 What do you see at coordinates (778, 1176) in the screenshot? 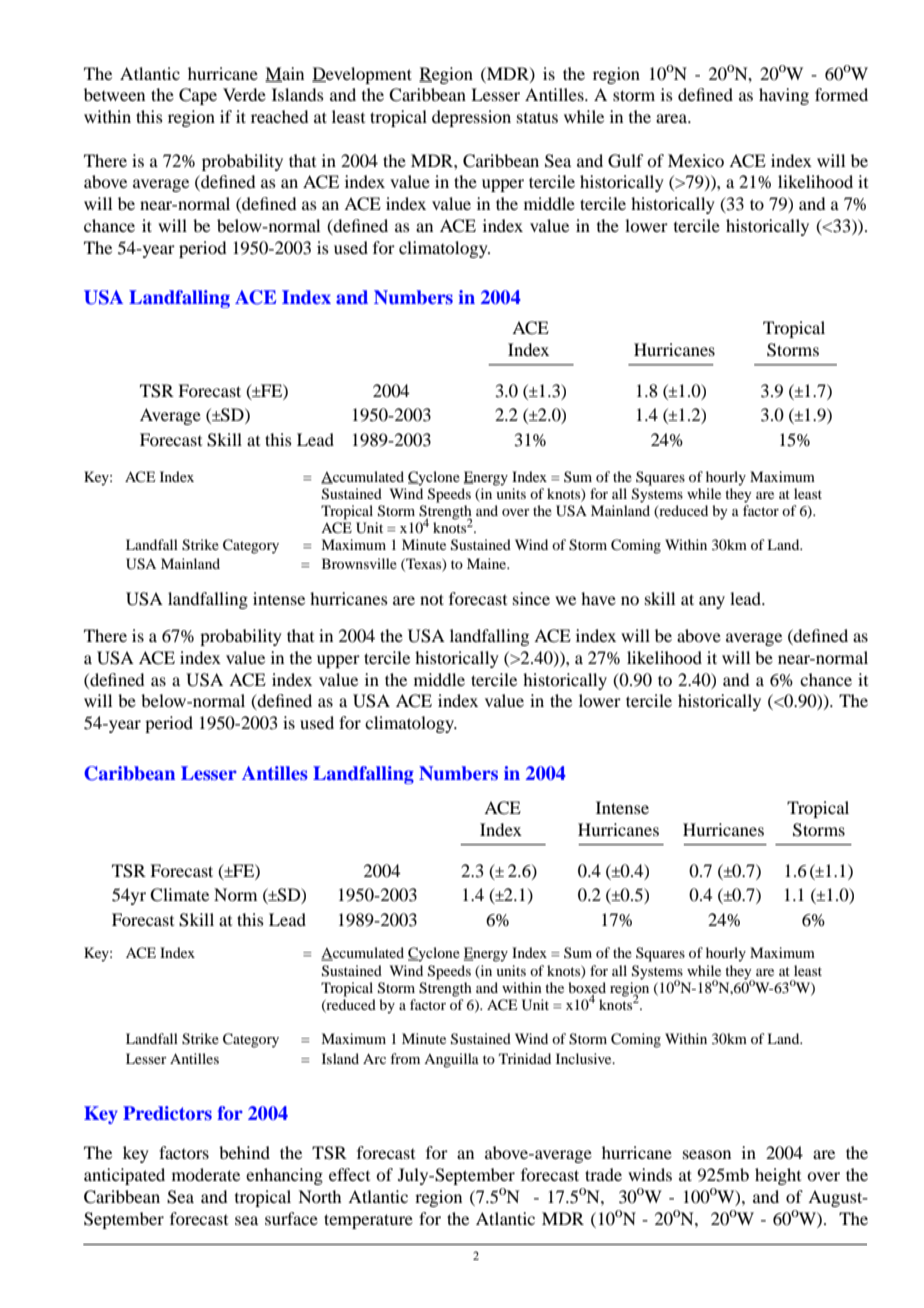
I see `height` at bounding box center [778, 1176].
